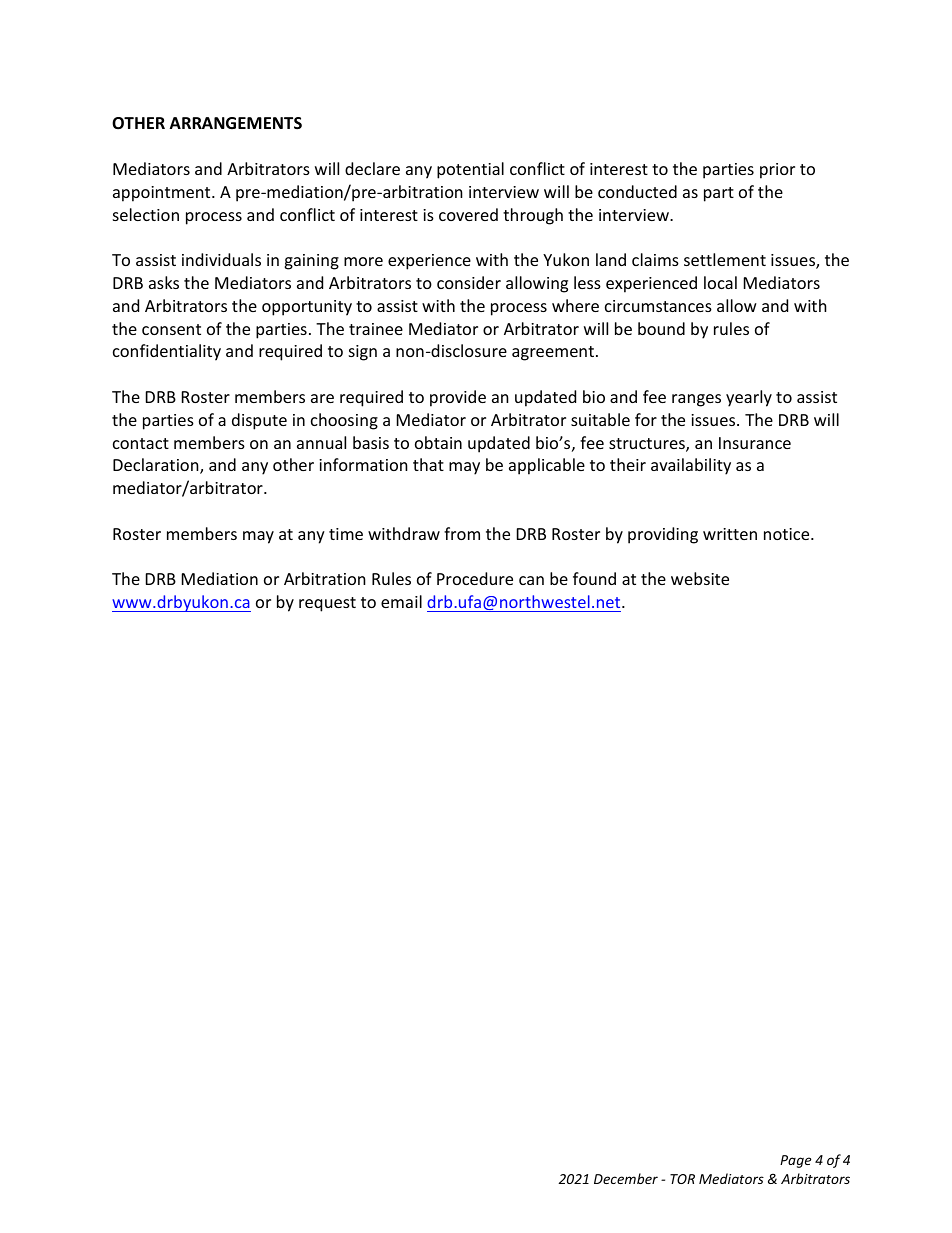 The height and width of the image is (1233, 952). I want to click on Declaration, so click(157, 466).
